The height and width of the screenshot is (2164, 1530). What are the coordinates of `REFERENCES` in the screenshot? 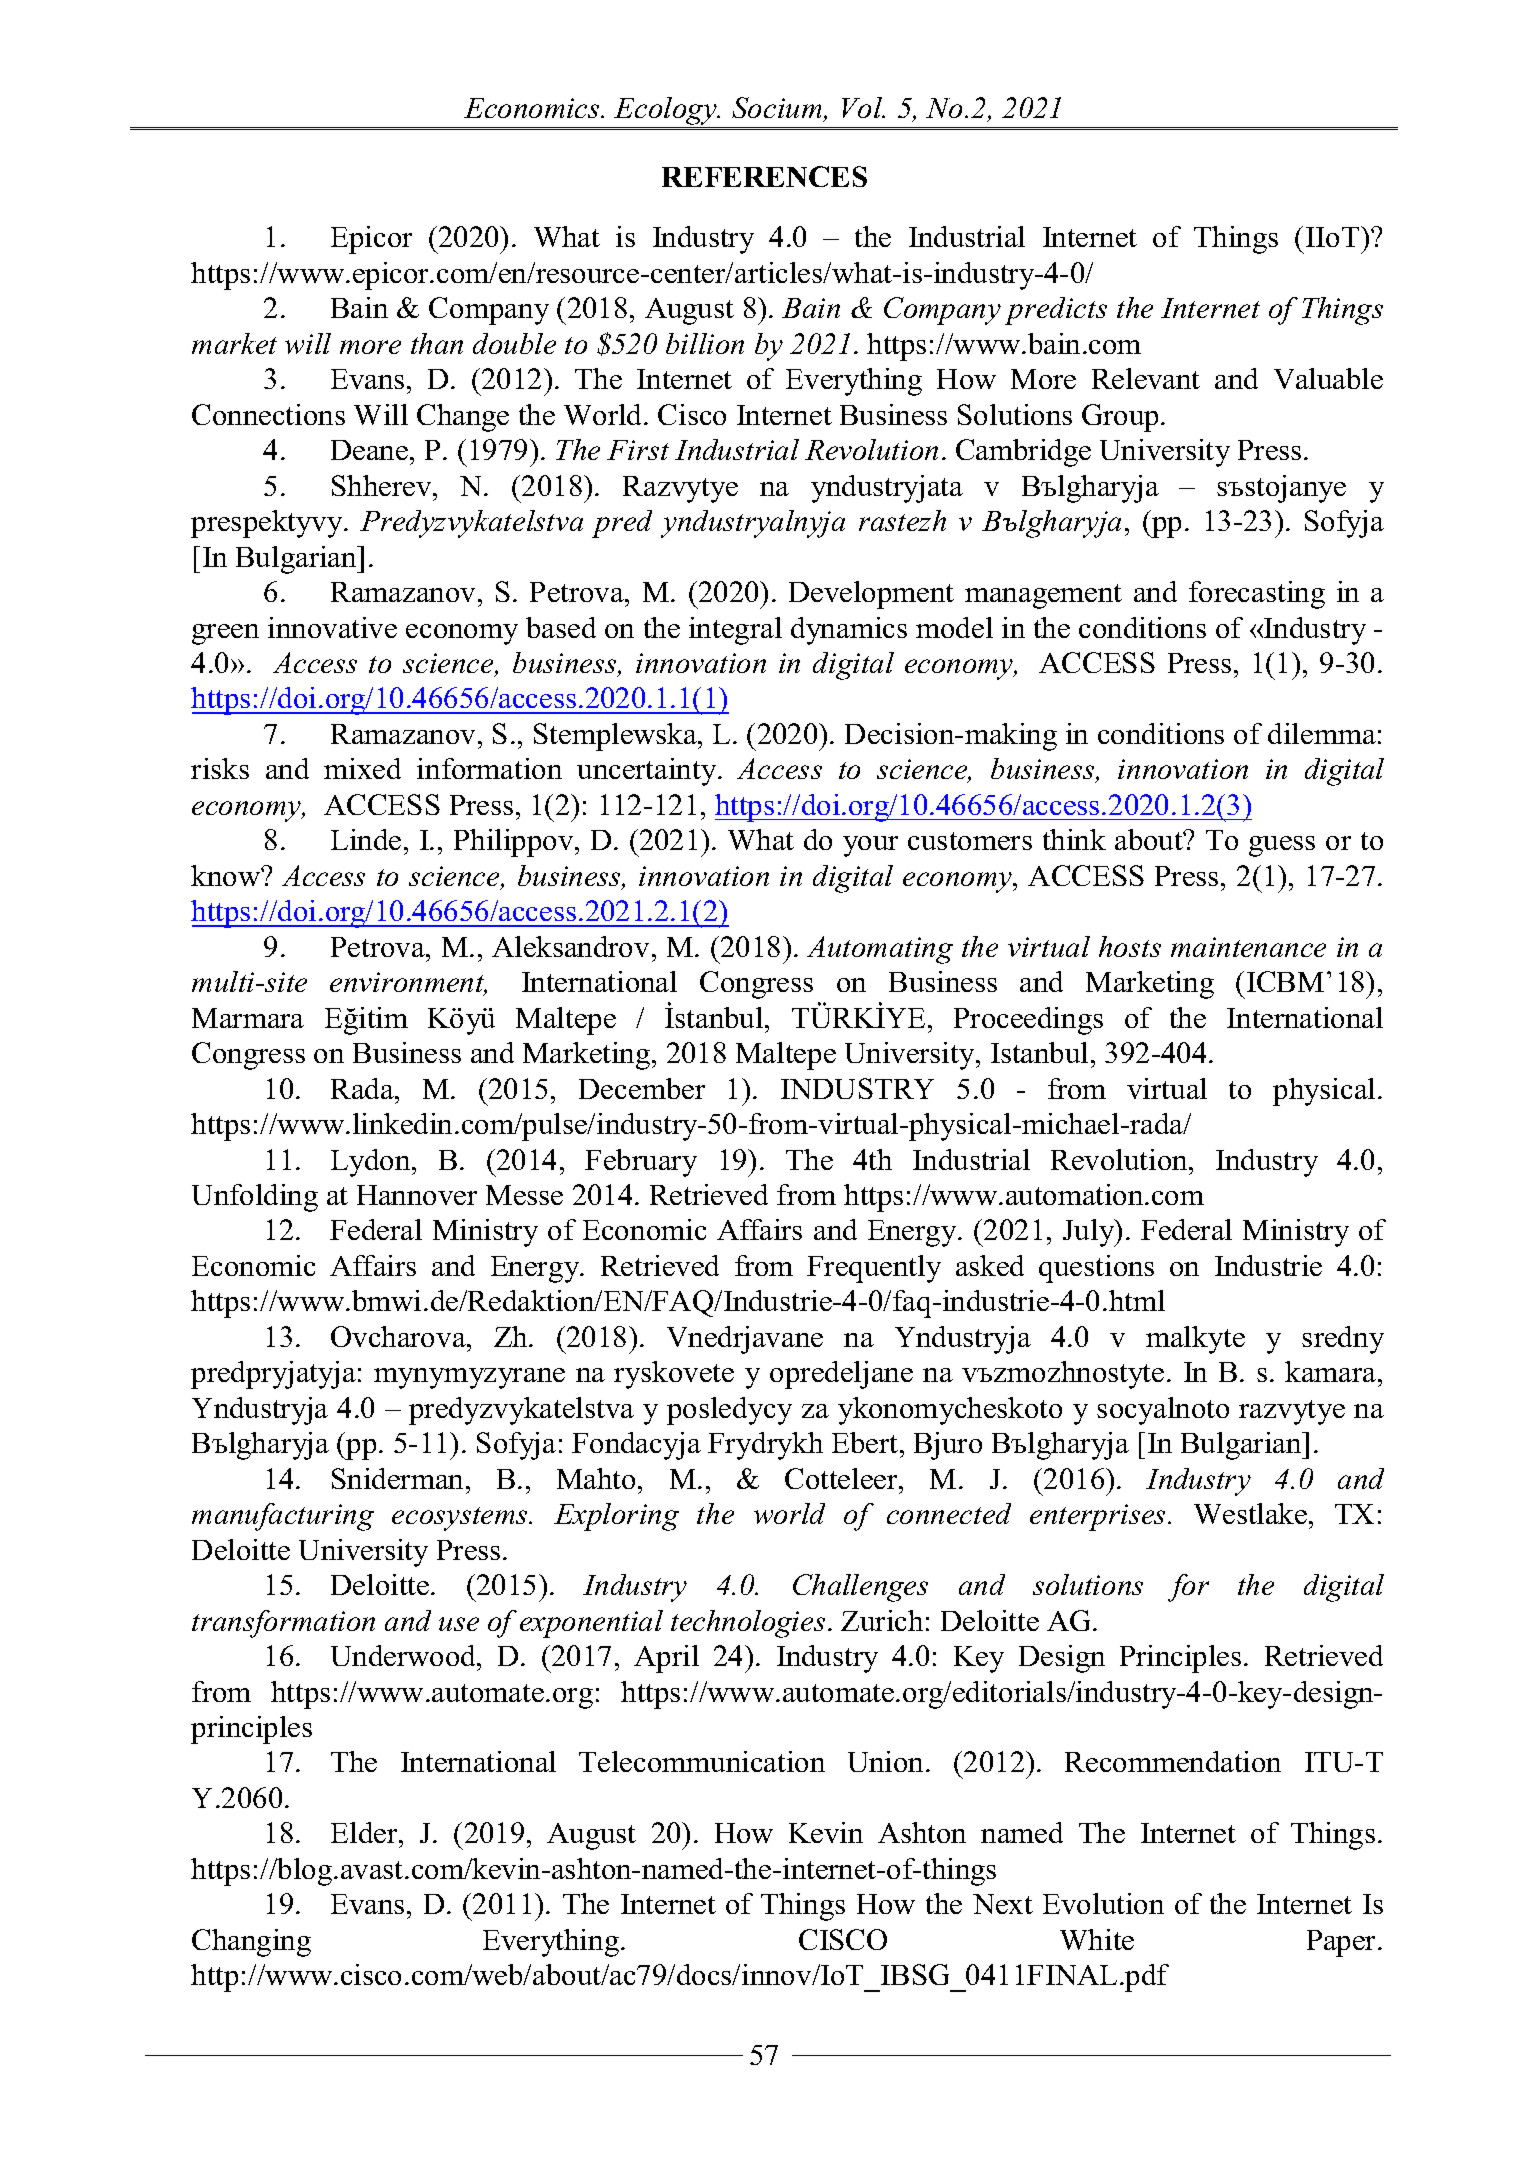 It's located at (764, 176).
